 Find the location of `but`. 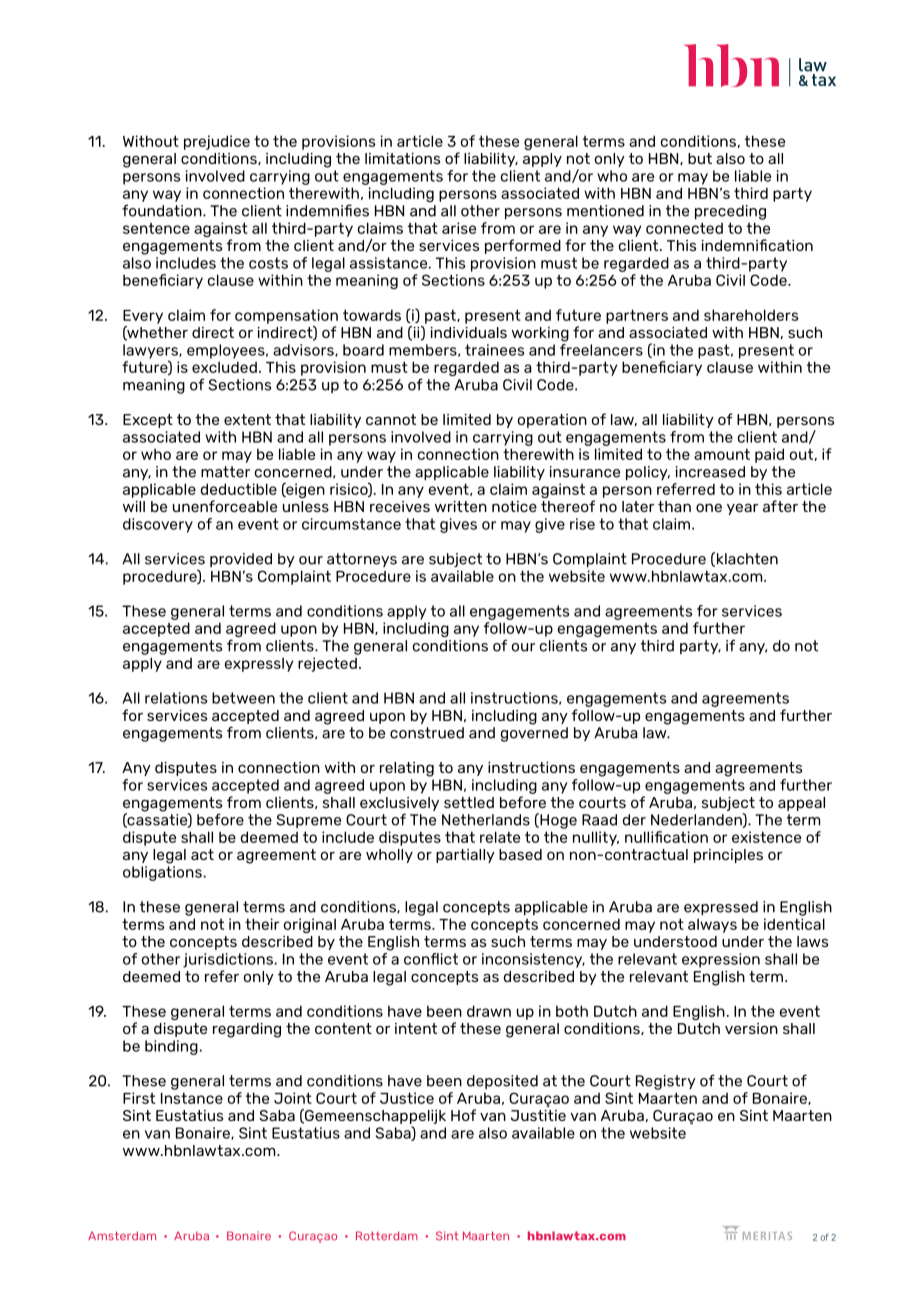

but is located at coordinates (700, 158).
